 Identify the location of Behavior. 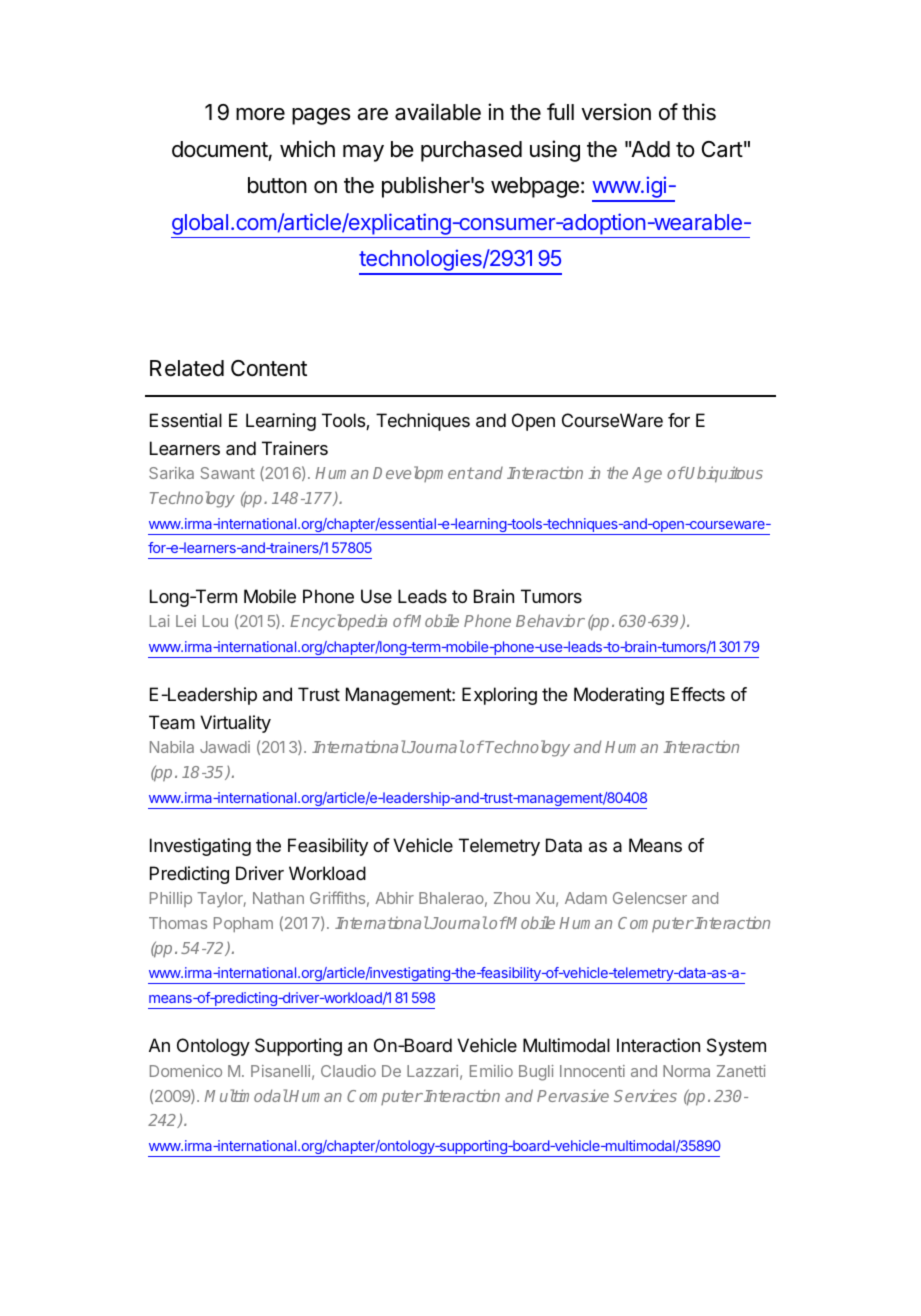
(550, 620).
